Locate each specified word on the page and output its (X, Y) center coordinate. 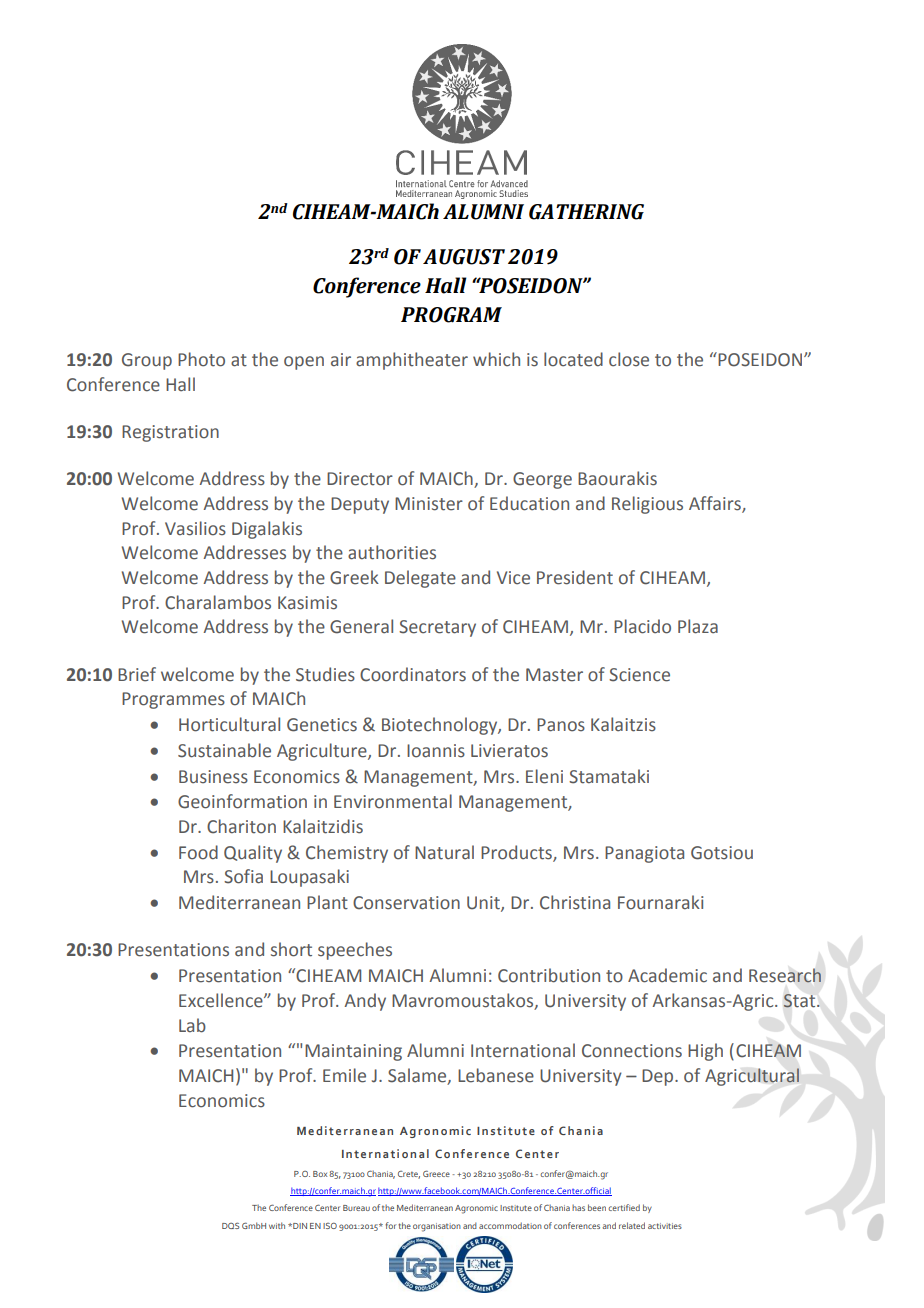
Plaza (698, 626)
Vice (513, 578)
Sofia (243, 876)
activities (665, 1226)
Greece (436, 1173)
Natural (444, 852)
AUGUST (464, 257)
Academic (667, 975)
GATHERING (586, 212)
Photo (201, 359)
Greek (354, 577)
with (277, 1225)
